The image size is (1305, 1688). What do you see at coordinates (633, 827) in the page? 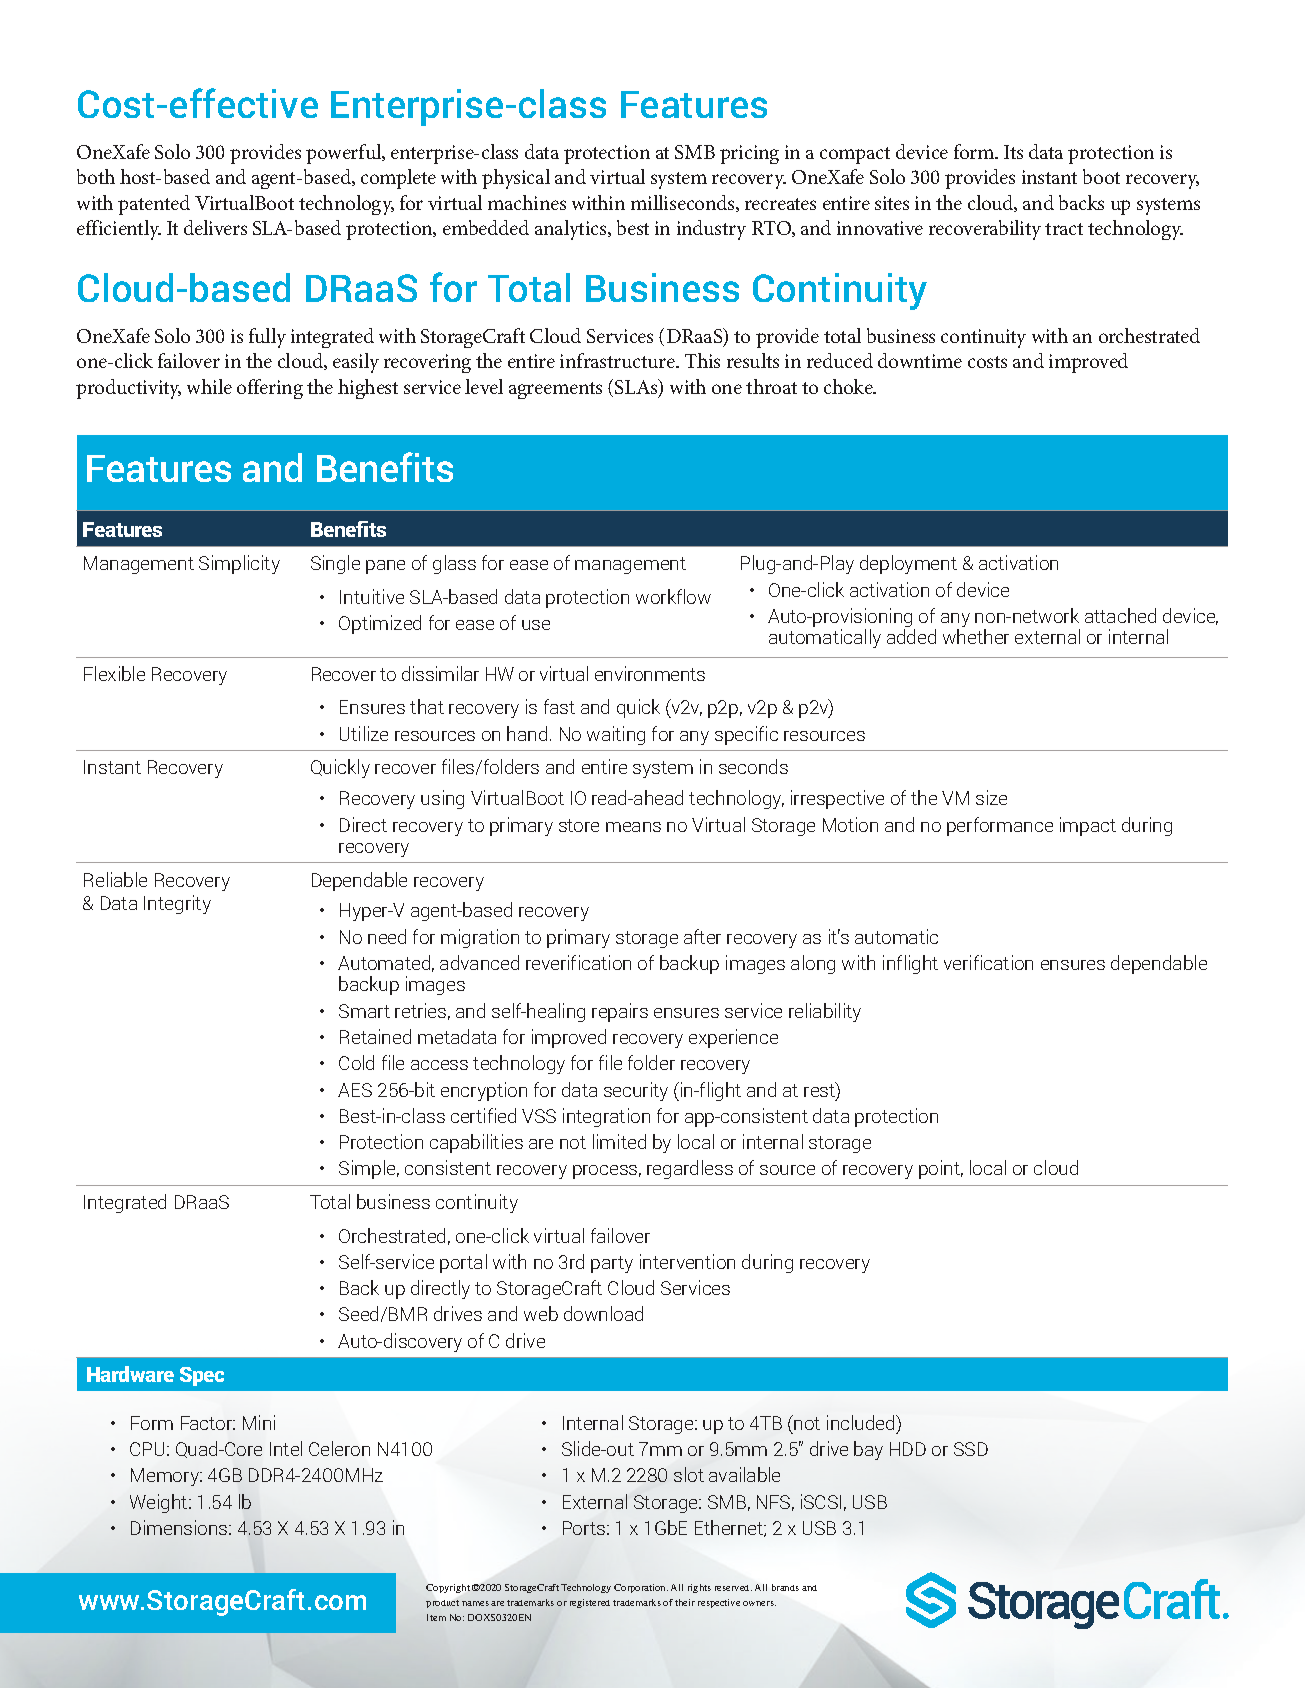
I see `means` at bounding box center [633, 827].
